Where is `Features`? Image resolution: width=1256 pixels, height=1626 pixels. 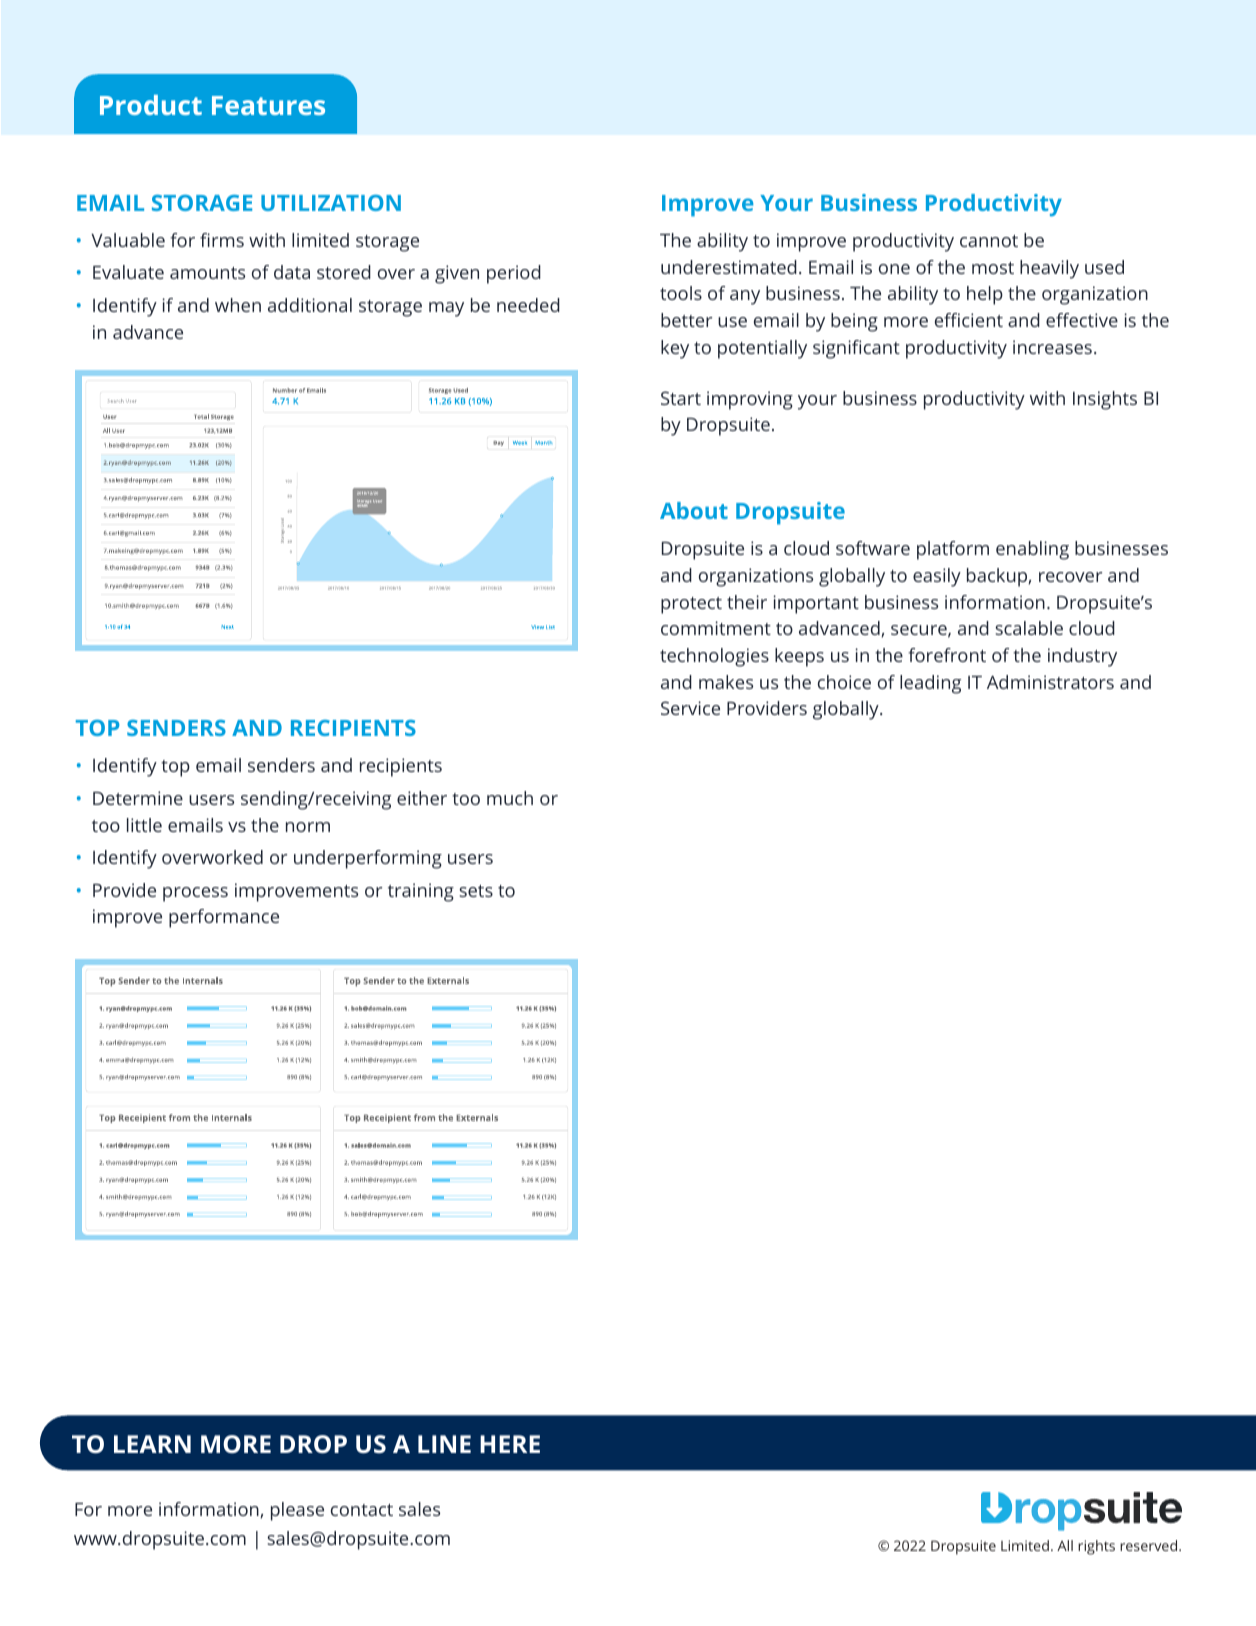
Features is located at coordinates (268, 105).
